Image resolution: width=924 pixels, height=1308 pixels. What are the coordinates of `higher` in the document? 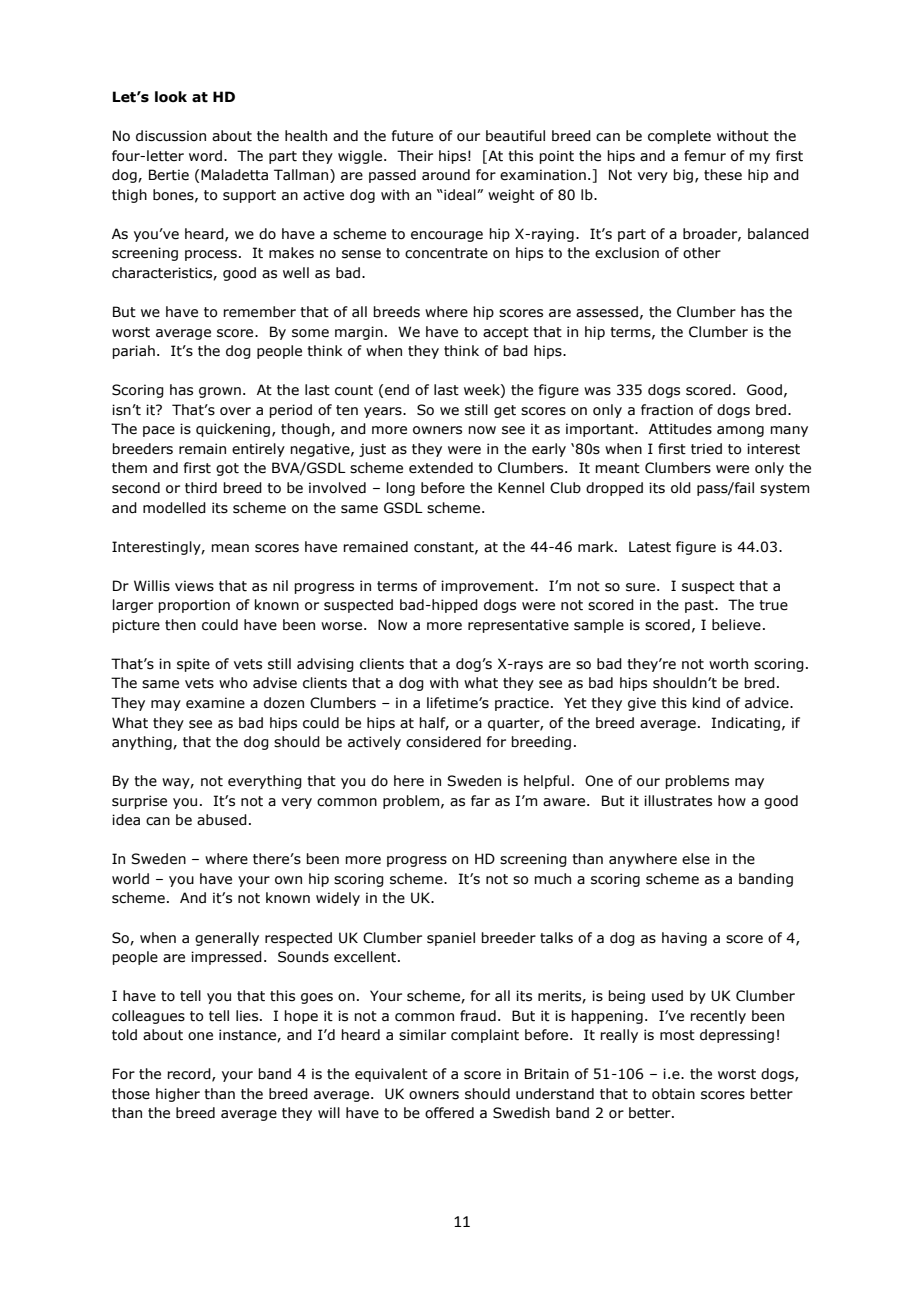 It's located at (178, 1095).
